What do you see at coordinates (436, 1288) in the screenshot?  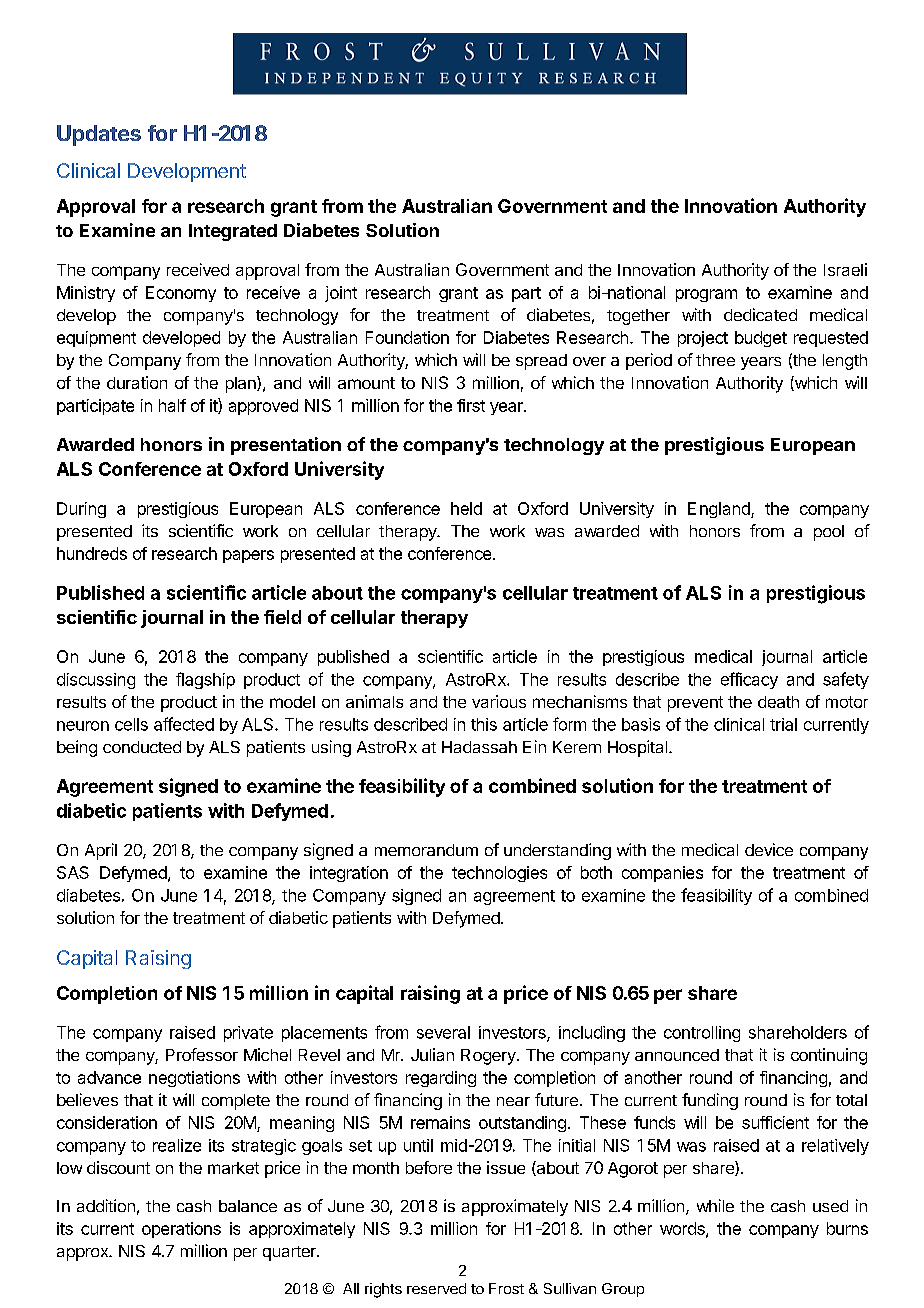 I see `reserved` at bounding box center [436, 1288].
